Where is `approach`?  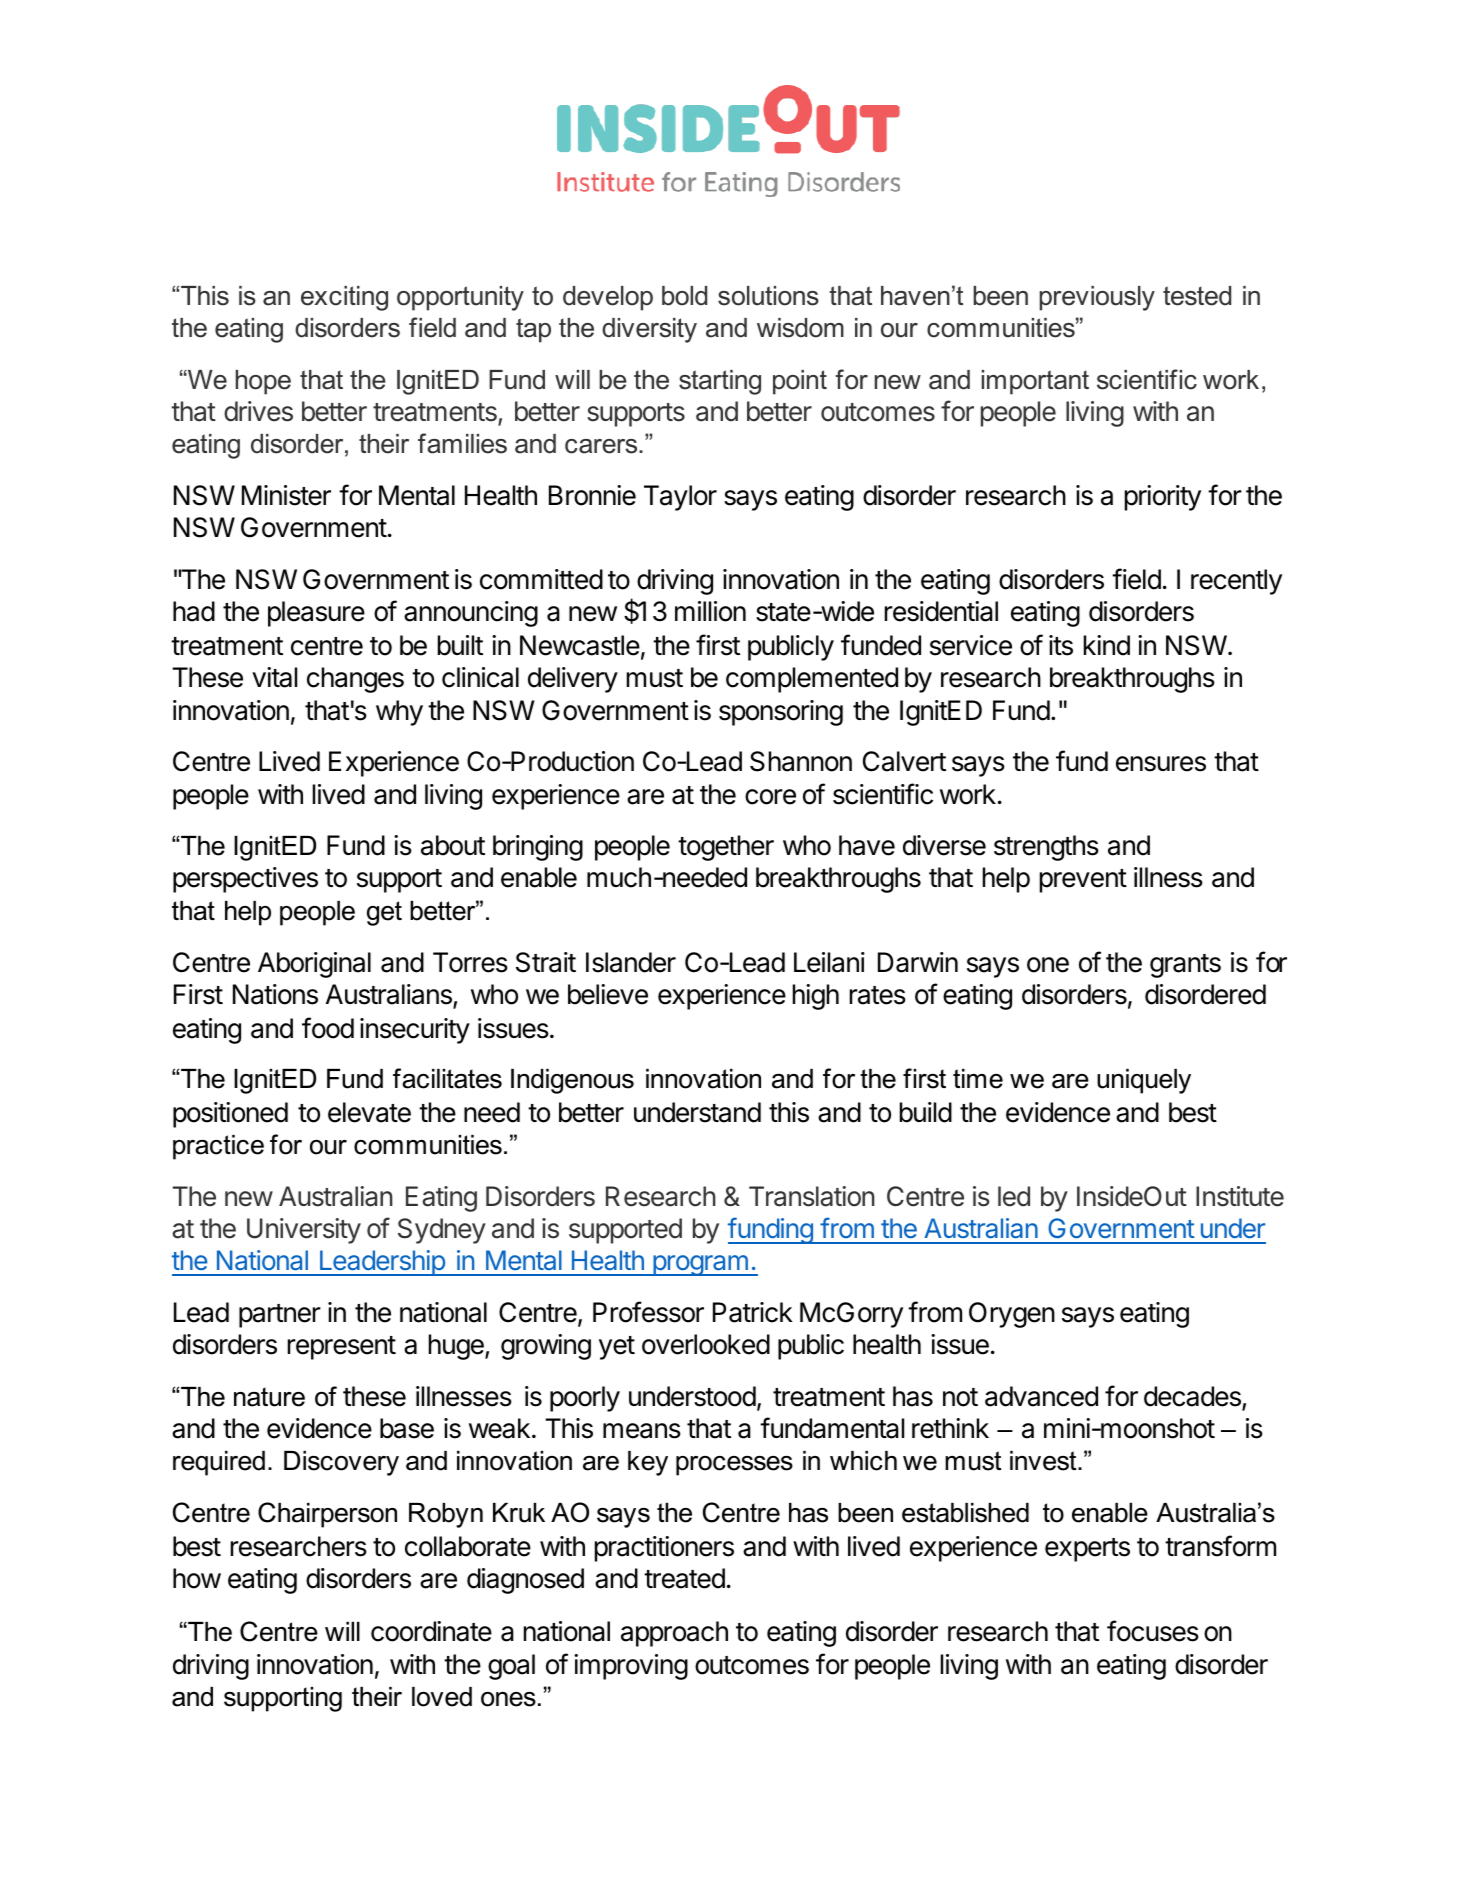 approach is located at coordinates (674, 1634).
